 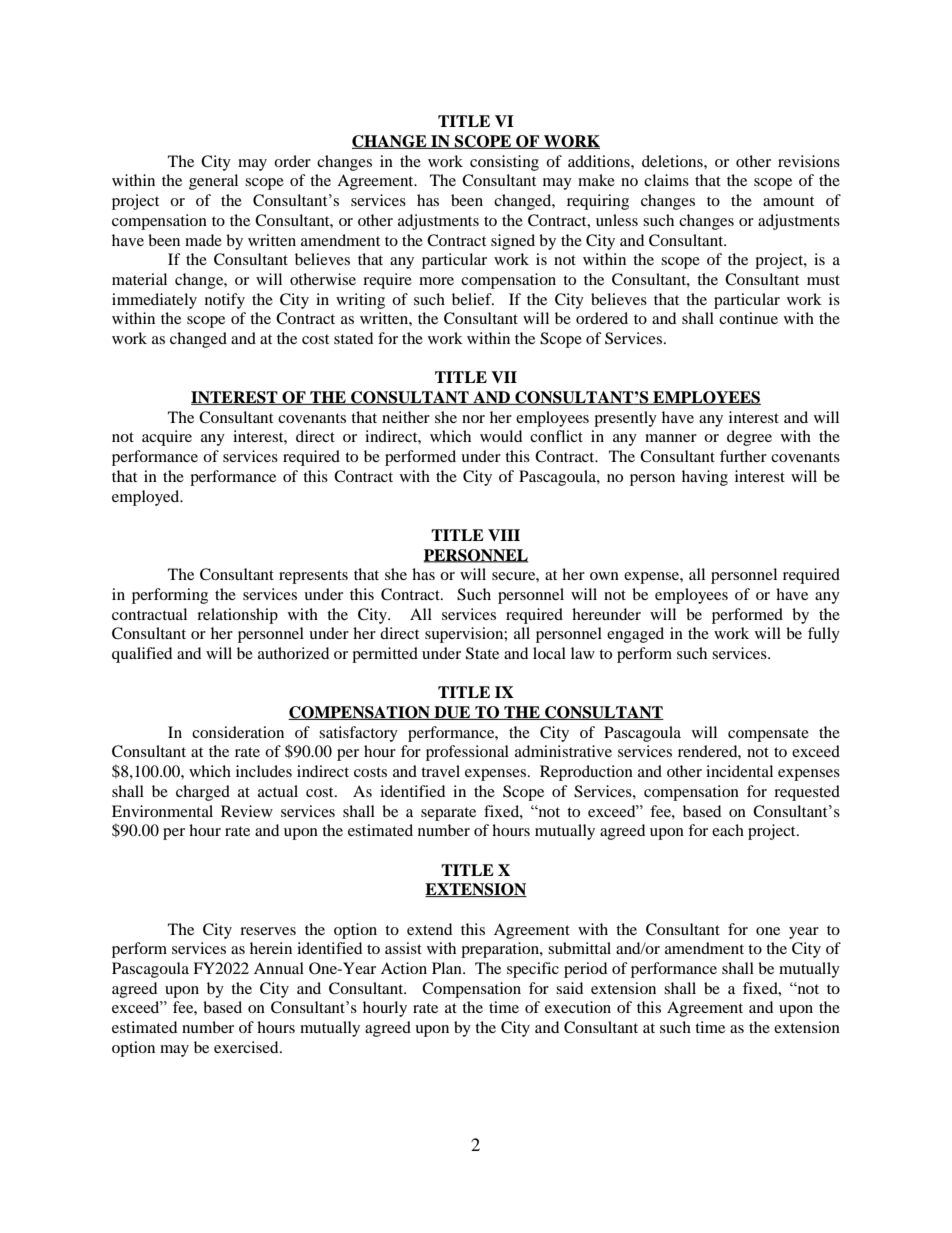 What do you see at coordinates (501, 436) in the image?
I see `would` at bounding box center [501, 436].
